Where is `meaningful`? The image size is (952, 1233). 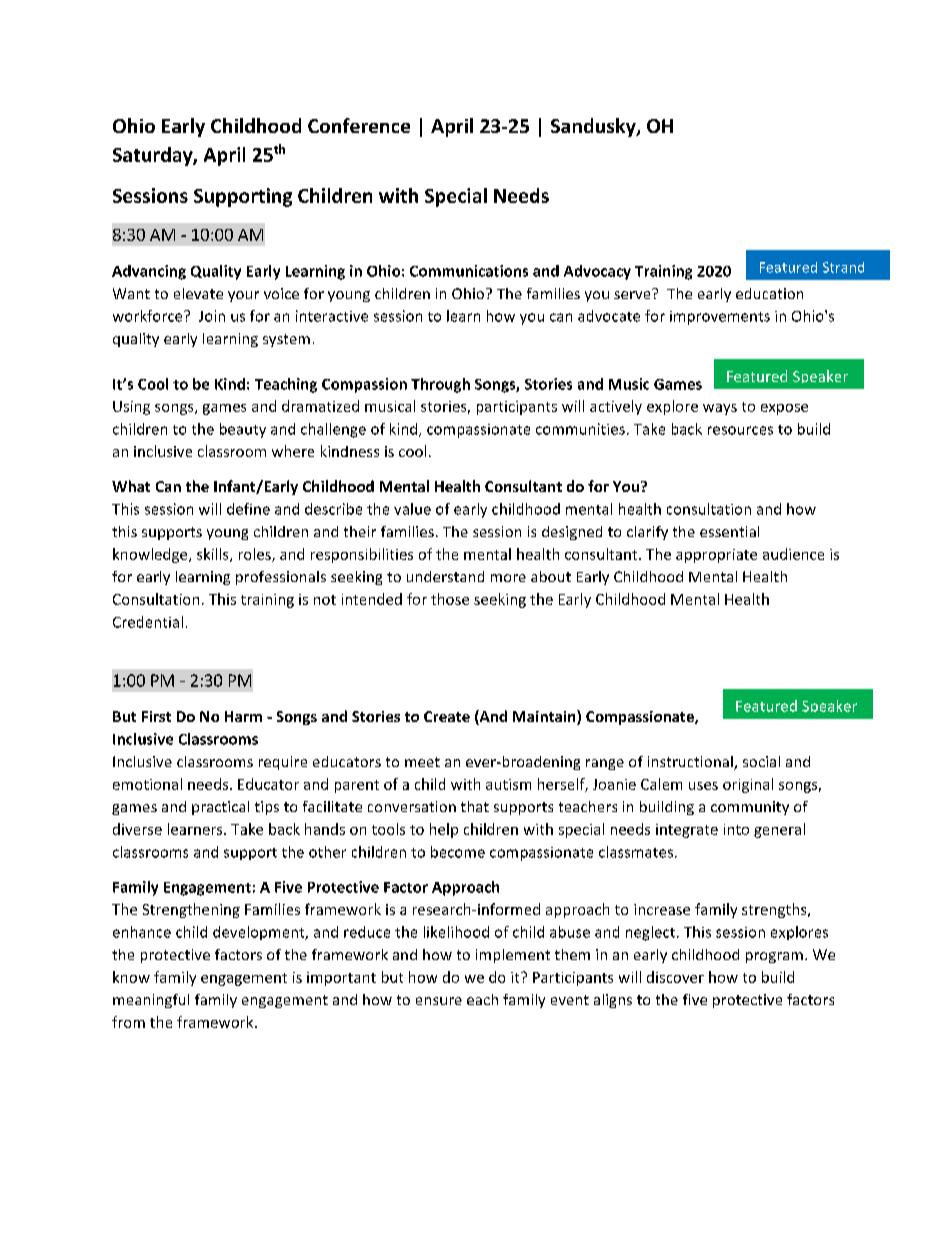
meaningful is located at coordinates (151, 1001).
